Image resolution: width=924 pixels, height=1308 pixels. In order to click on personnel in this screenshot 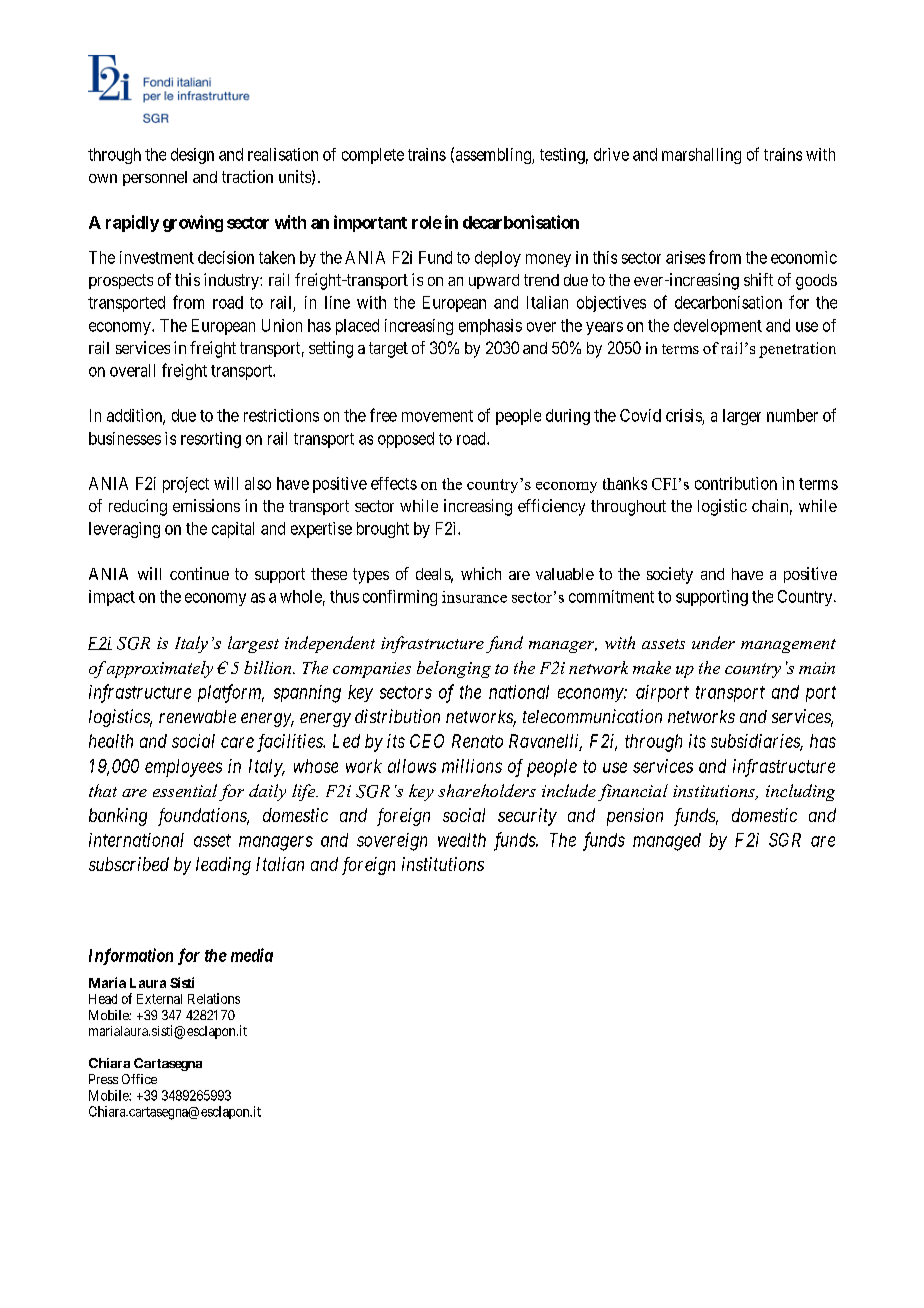, I will do `click(155, 178)`.
